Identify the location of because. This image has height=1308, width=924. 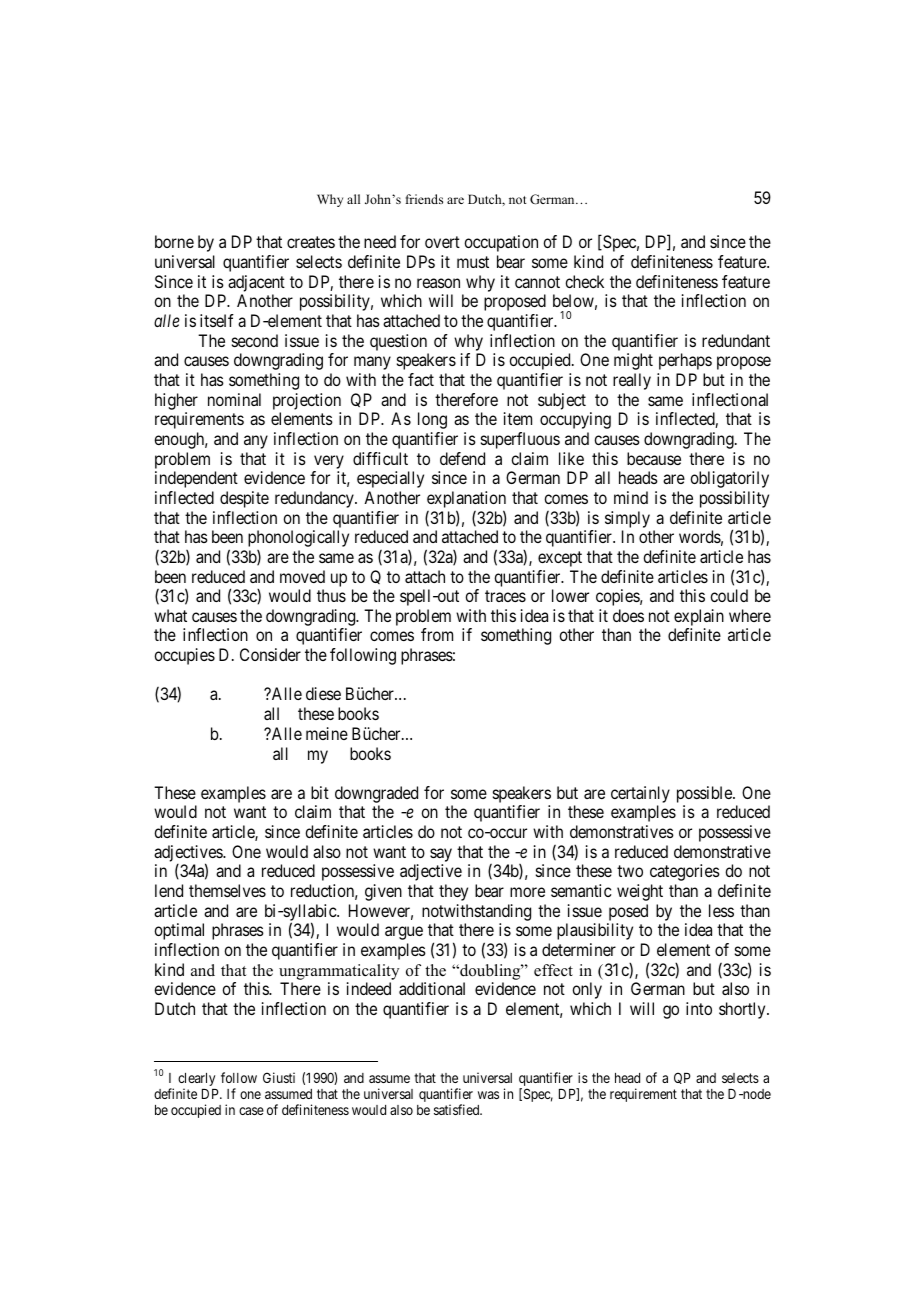
(654, 458).
